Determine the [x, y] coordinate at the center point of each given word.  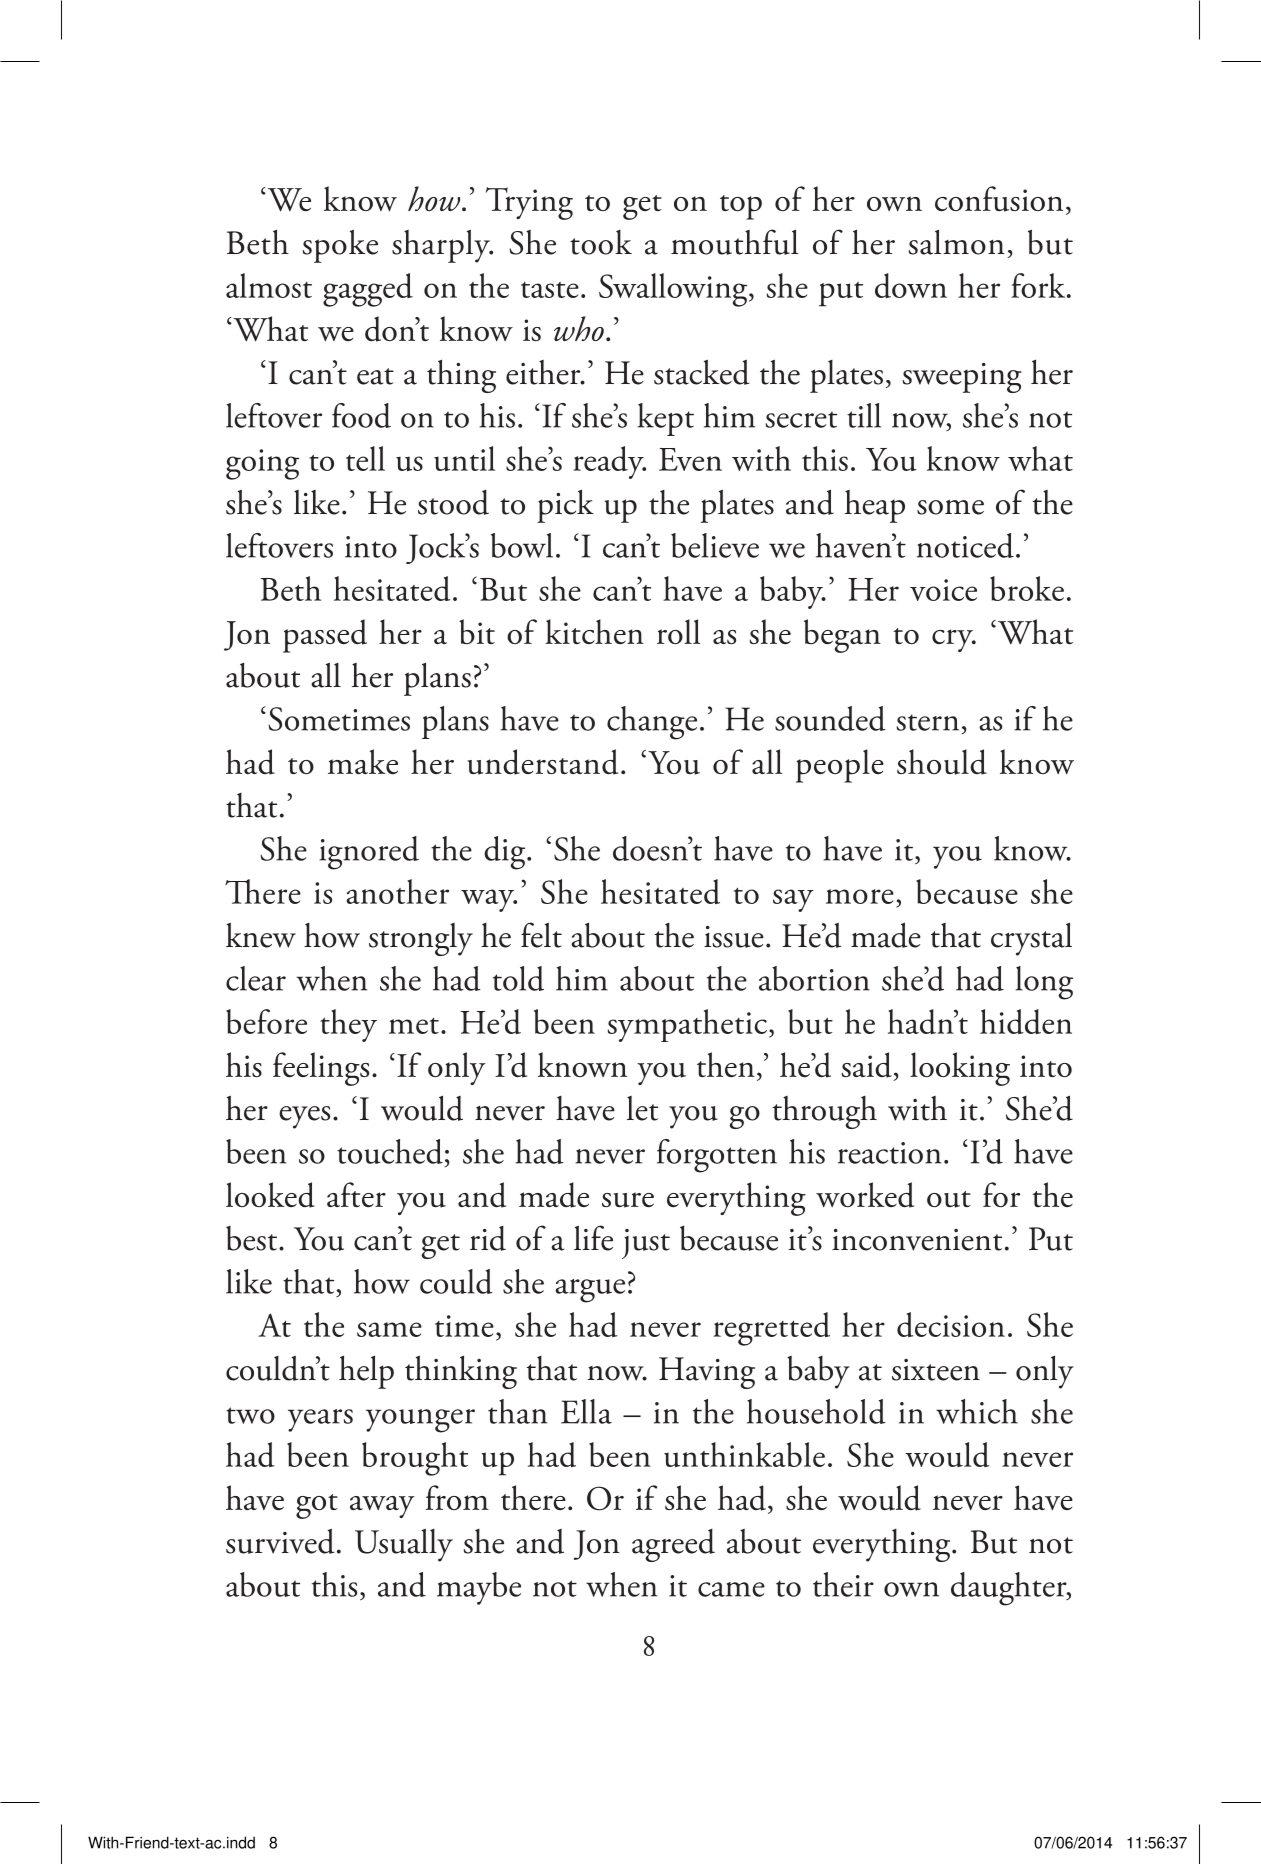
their [843, 1584]
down [911, 285]
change [652, 723]
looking [960, 1069]
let [642, 1108]
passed [325, 636]
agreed [673, 1545]
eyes [304, 1117]
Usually [404, 1545]
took [601, 242]
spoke [340, 246]
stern [928, 722]
